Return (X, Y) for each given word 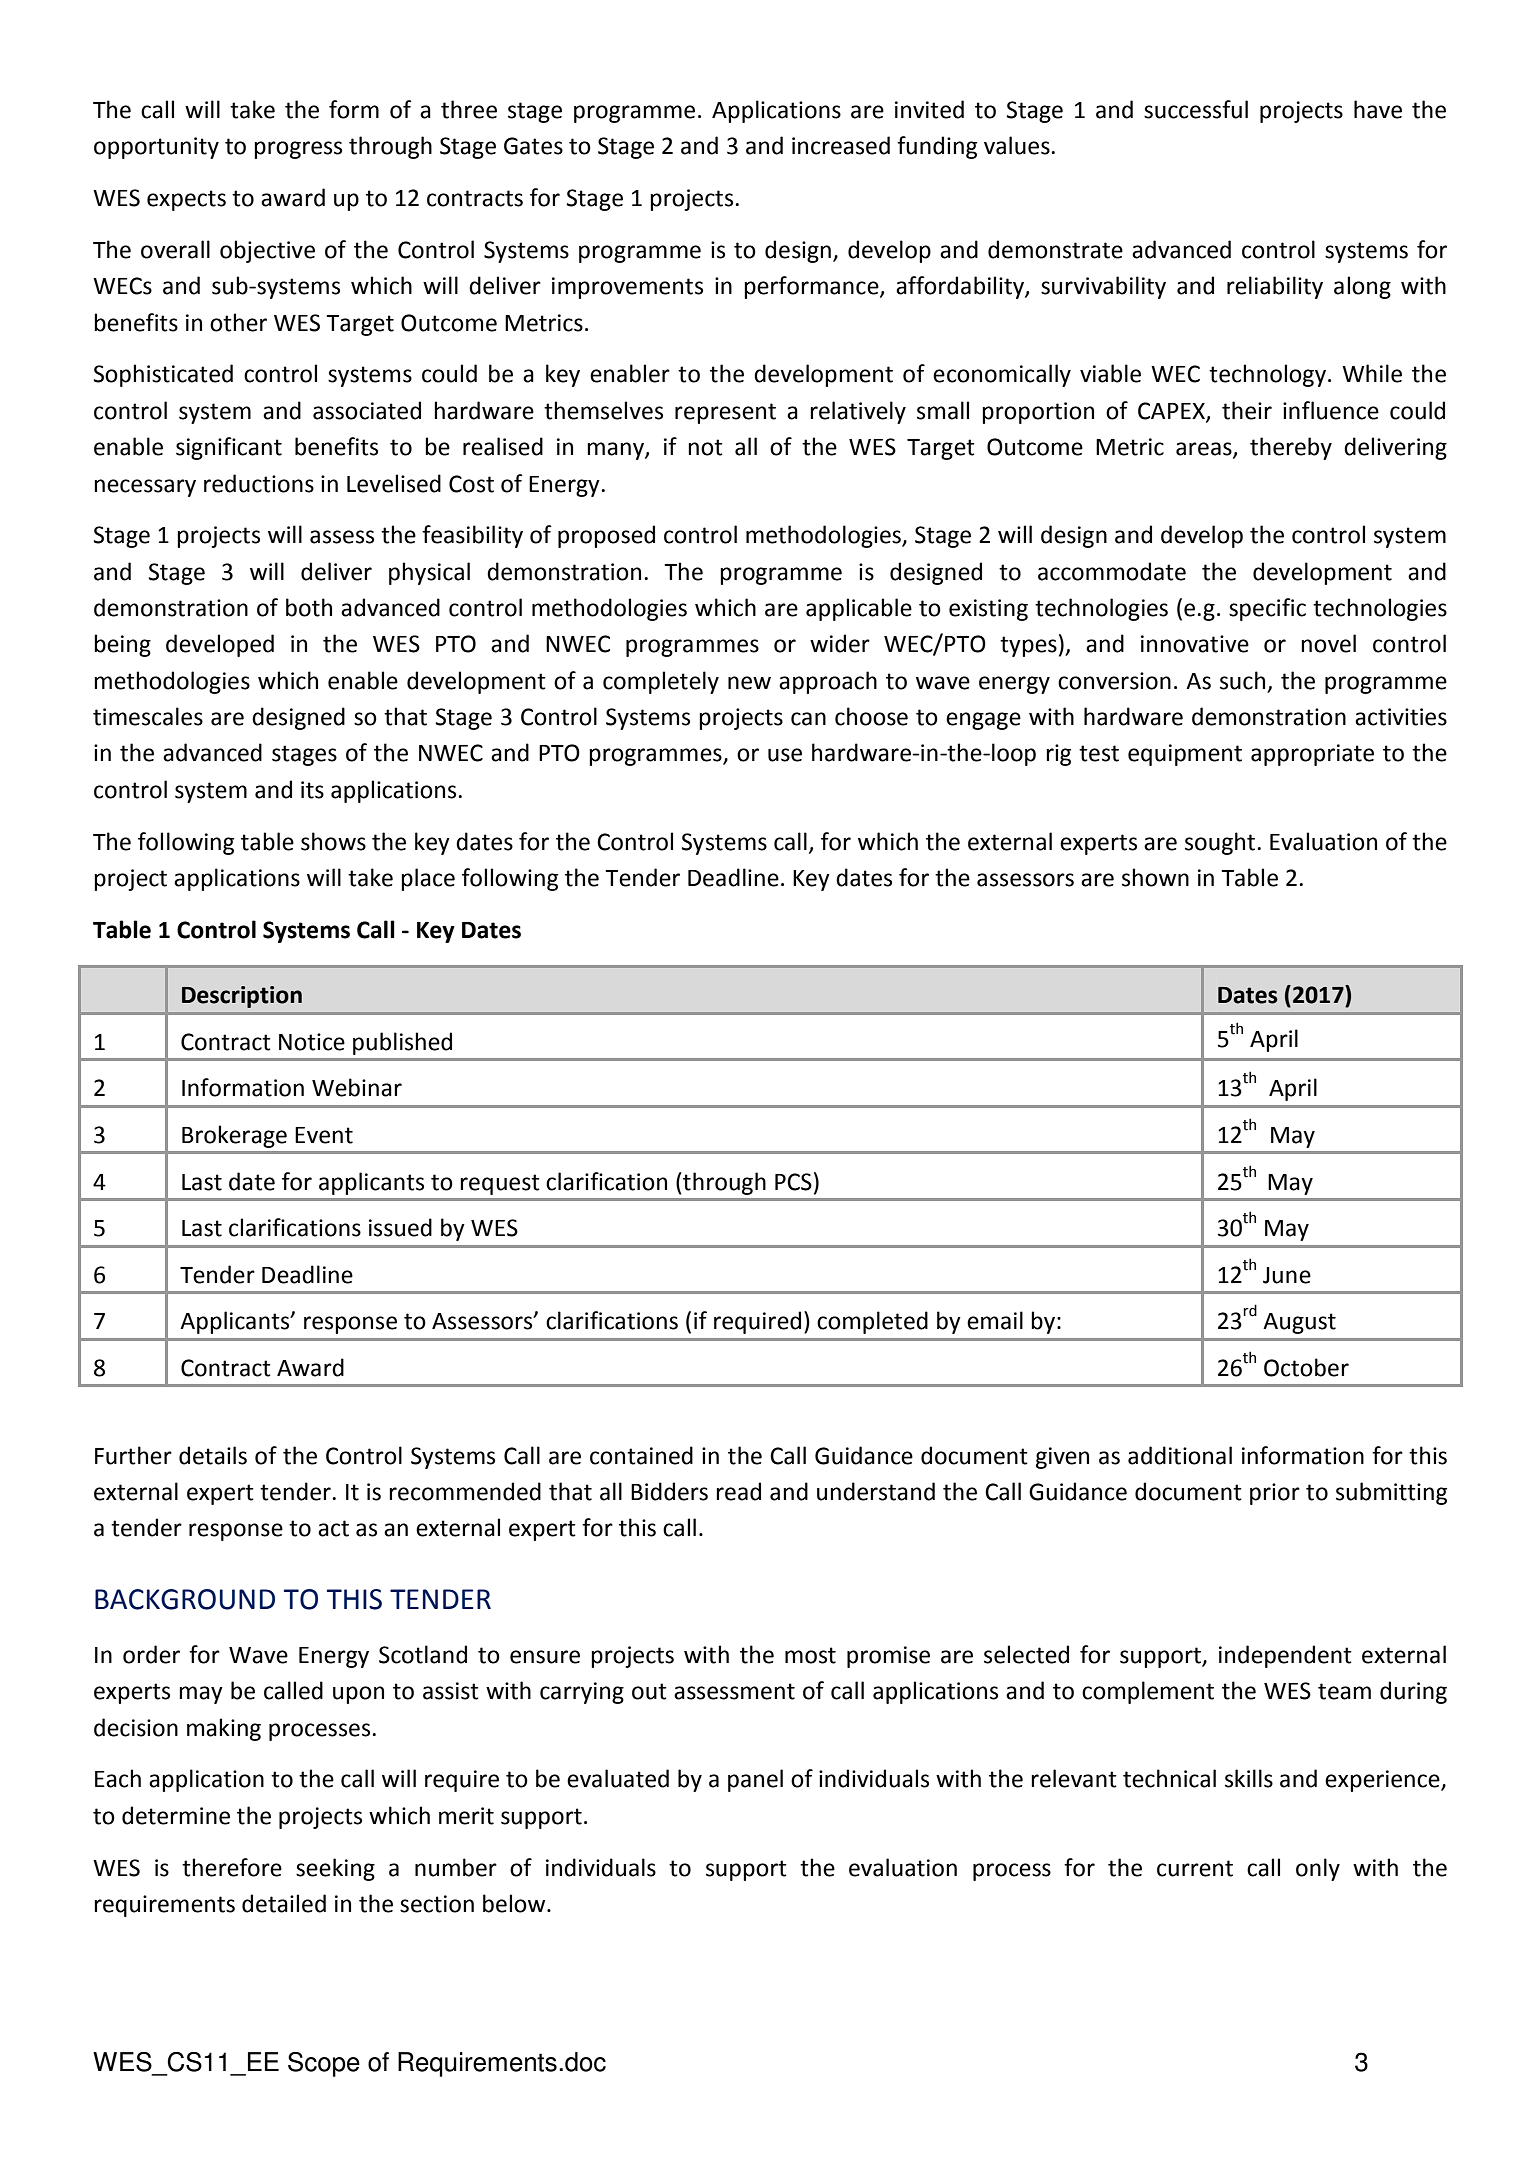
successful (1196, 109)
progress (298, 150)
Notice (312, 1042)
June (1287, 1275)
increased (841, 145)
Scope (324, 2064)
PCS (793, 1182)
